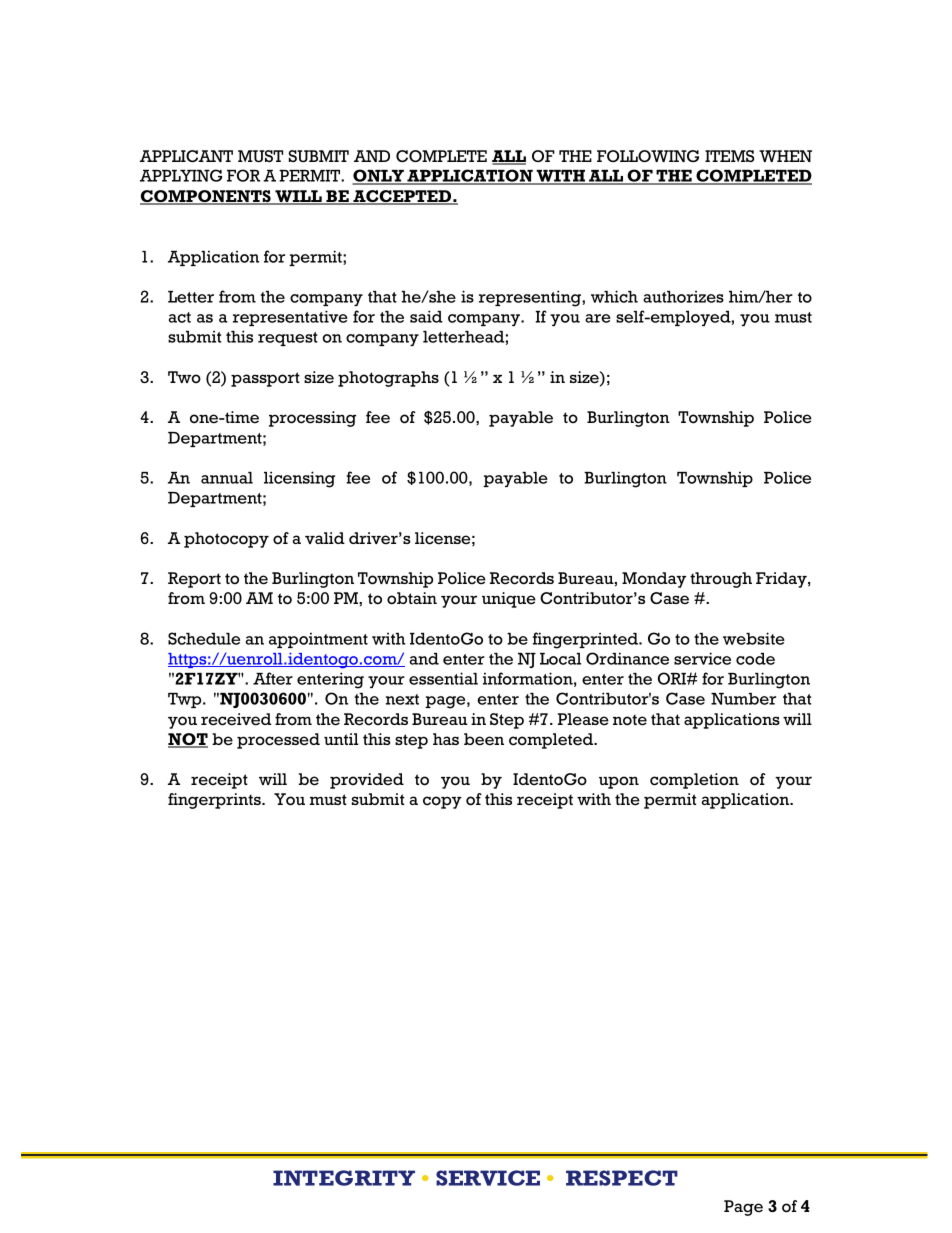 The width and height of the screenshot is (952, 1233). Describe the element at coordinates (344, 1178) in the screenshot. I see `INTEGRITY` at that location.
